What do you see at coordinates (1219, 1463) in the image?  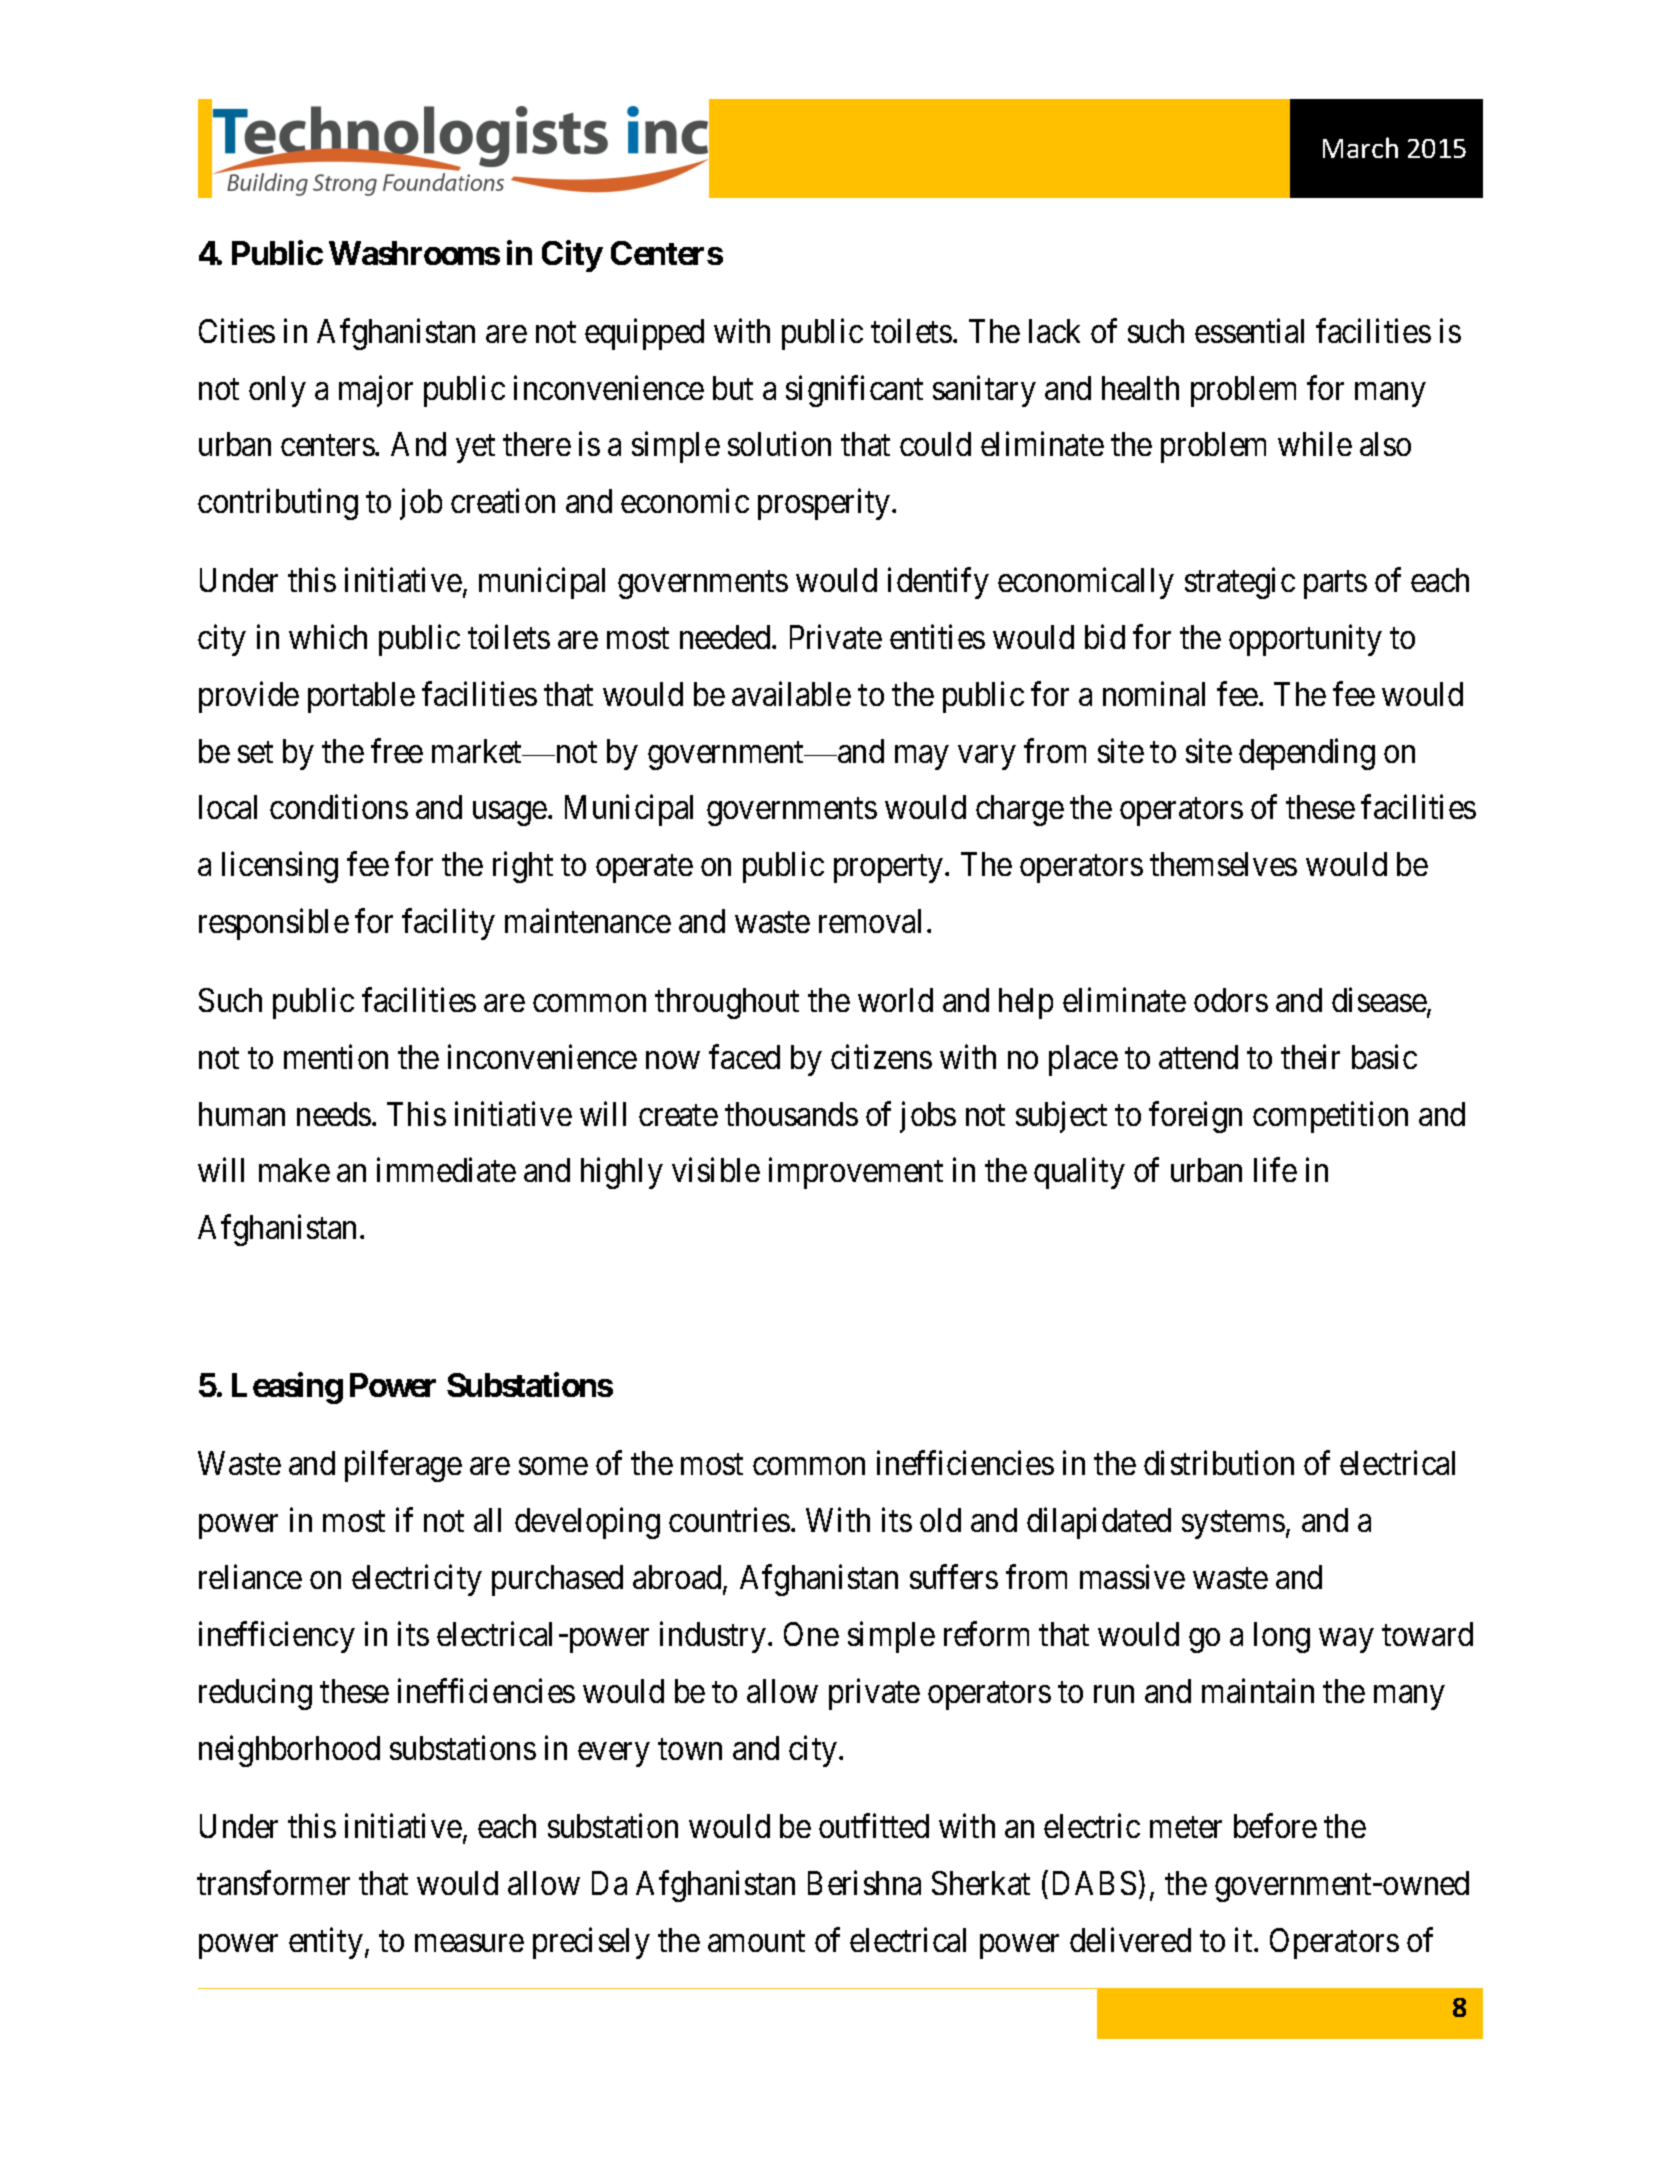 I see `distribution` at bounding box center [1219, 1463].
